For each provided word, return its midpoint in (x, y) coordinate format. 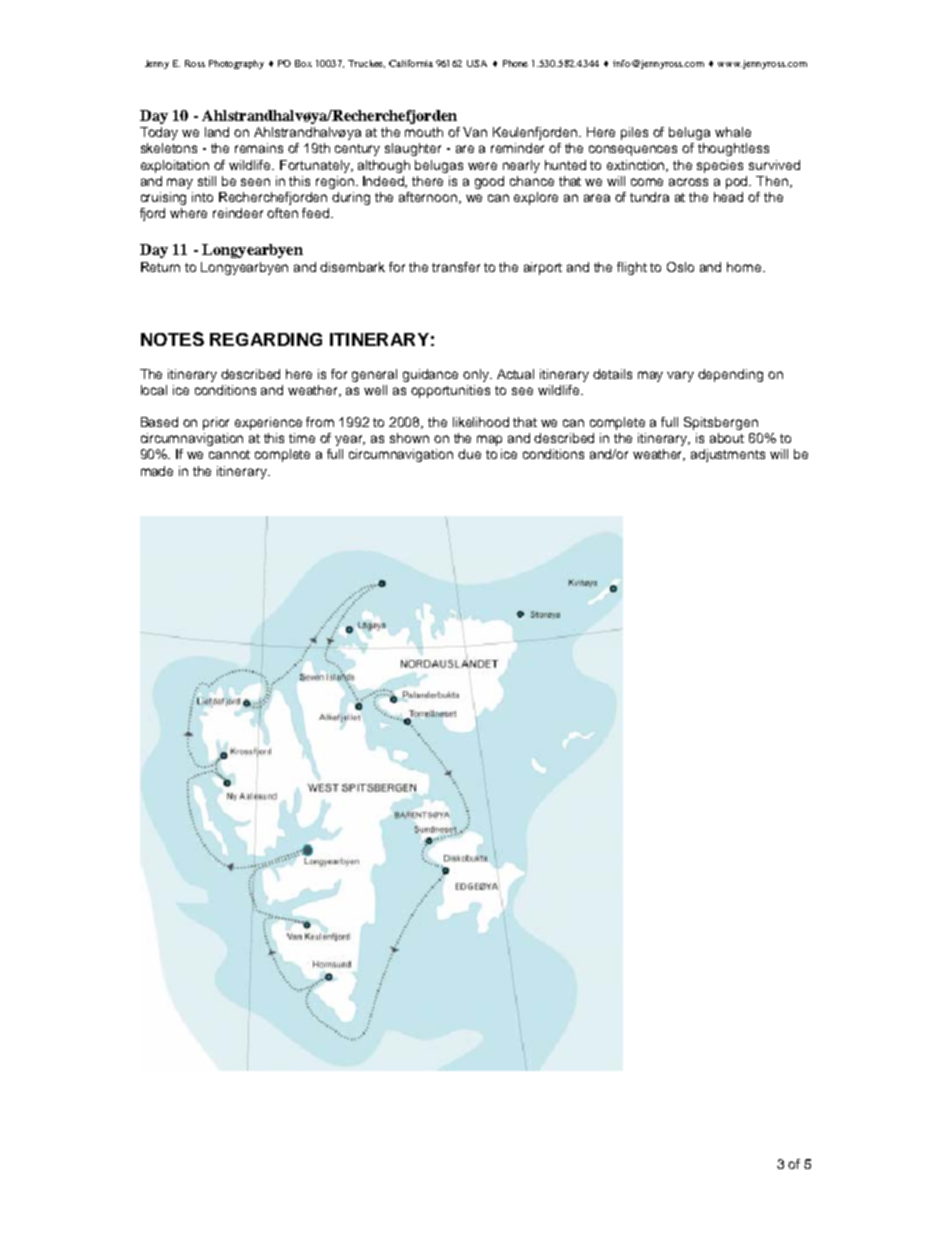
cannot (229, 454)
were (482, 166)
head (728, 197)
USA (477, 63)
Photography (236, 64)
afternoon (429, 198)
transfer (456, 267)
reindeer (238, 213)
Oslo (680, 267)
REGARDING (266, 339)
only (477, 375)
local (154, 390)
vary (680, 376)
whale (733, 132)
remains (259, 148)
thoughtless (733, 149)
